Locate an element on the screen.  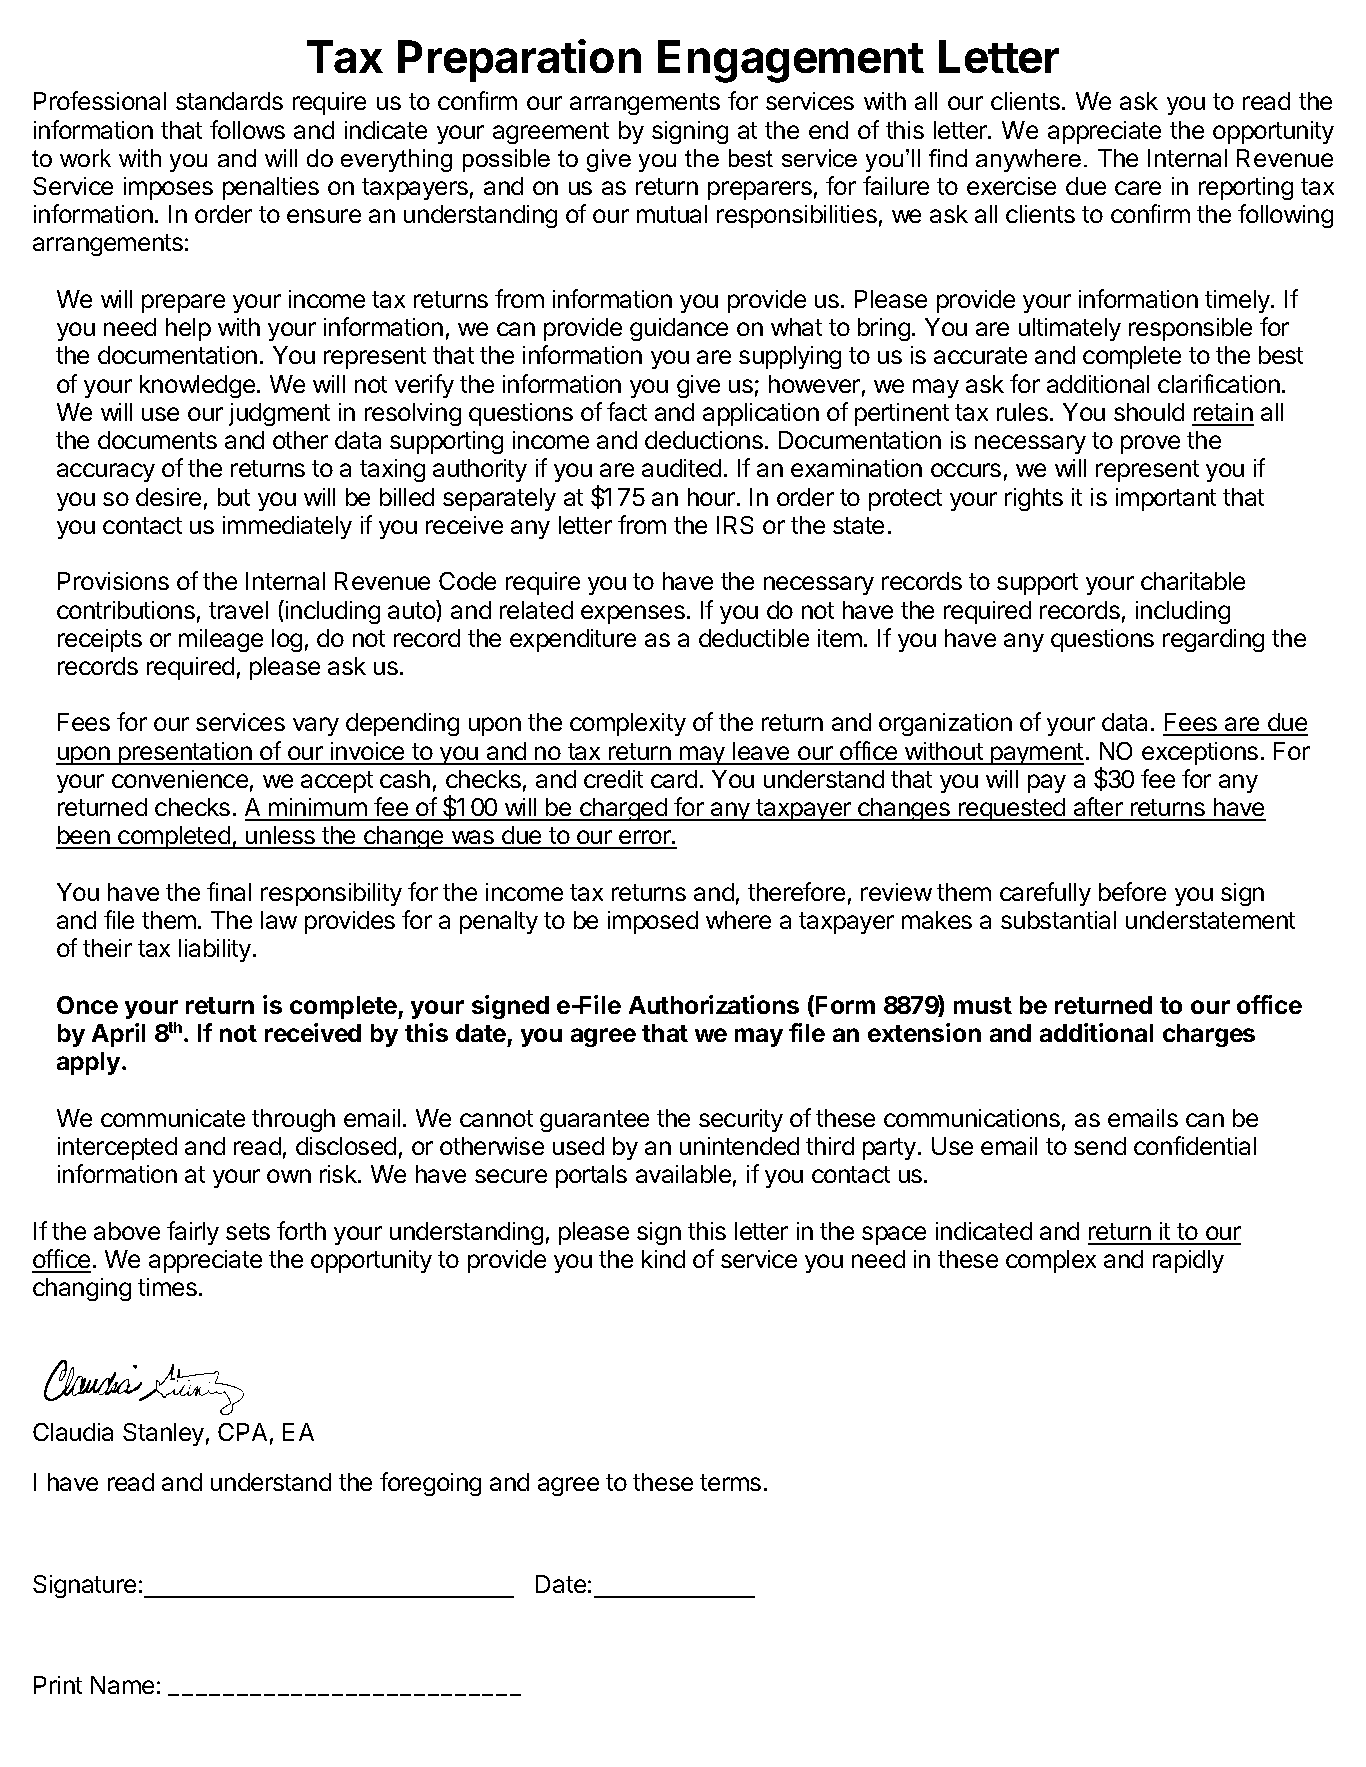
reporting is located at coordinates (1246, 188).
